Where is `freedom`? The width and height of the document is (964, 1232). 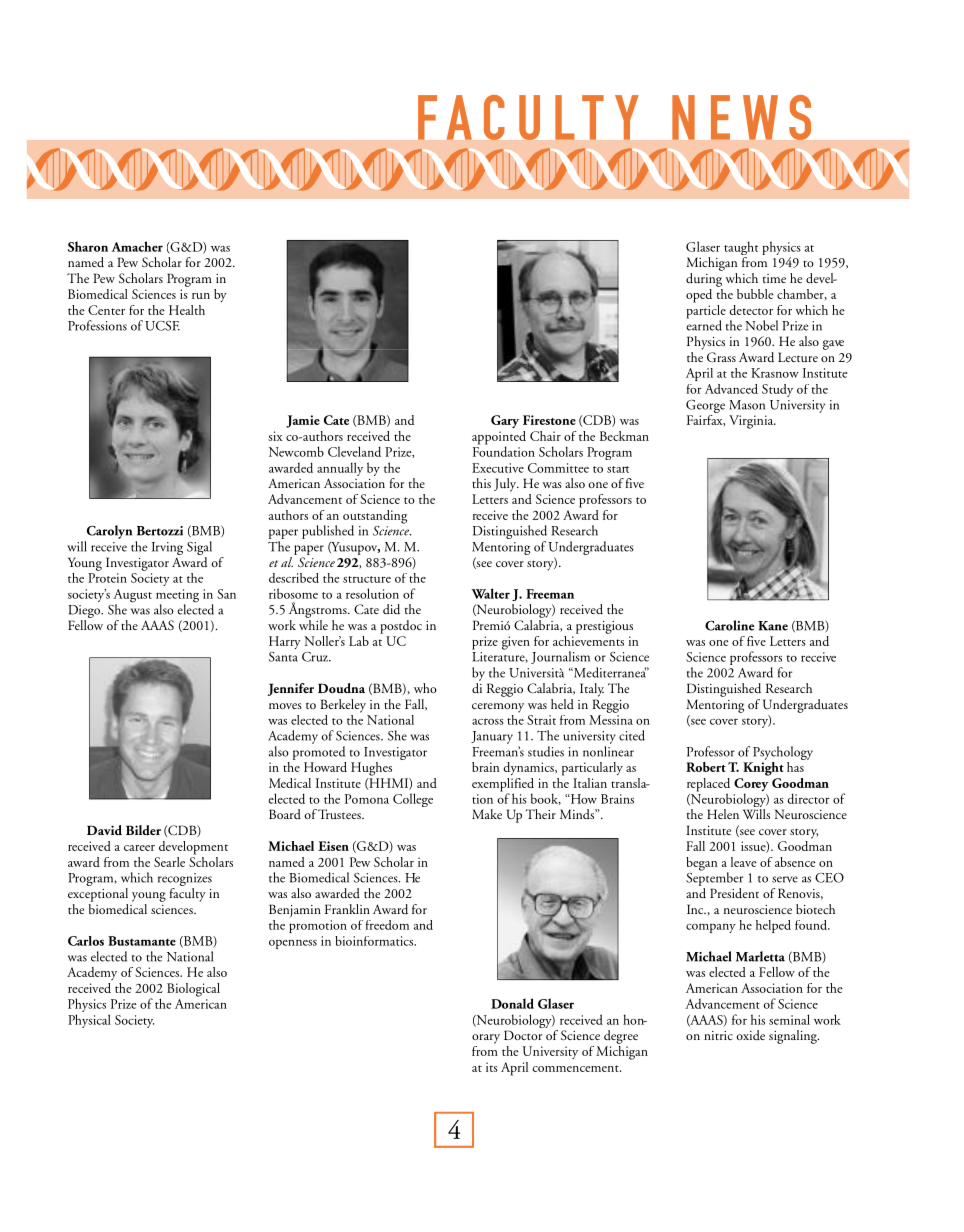
freedom is located at coordinates (387, 925).
